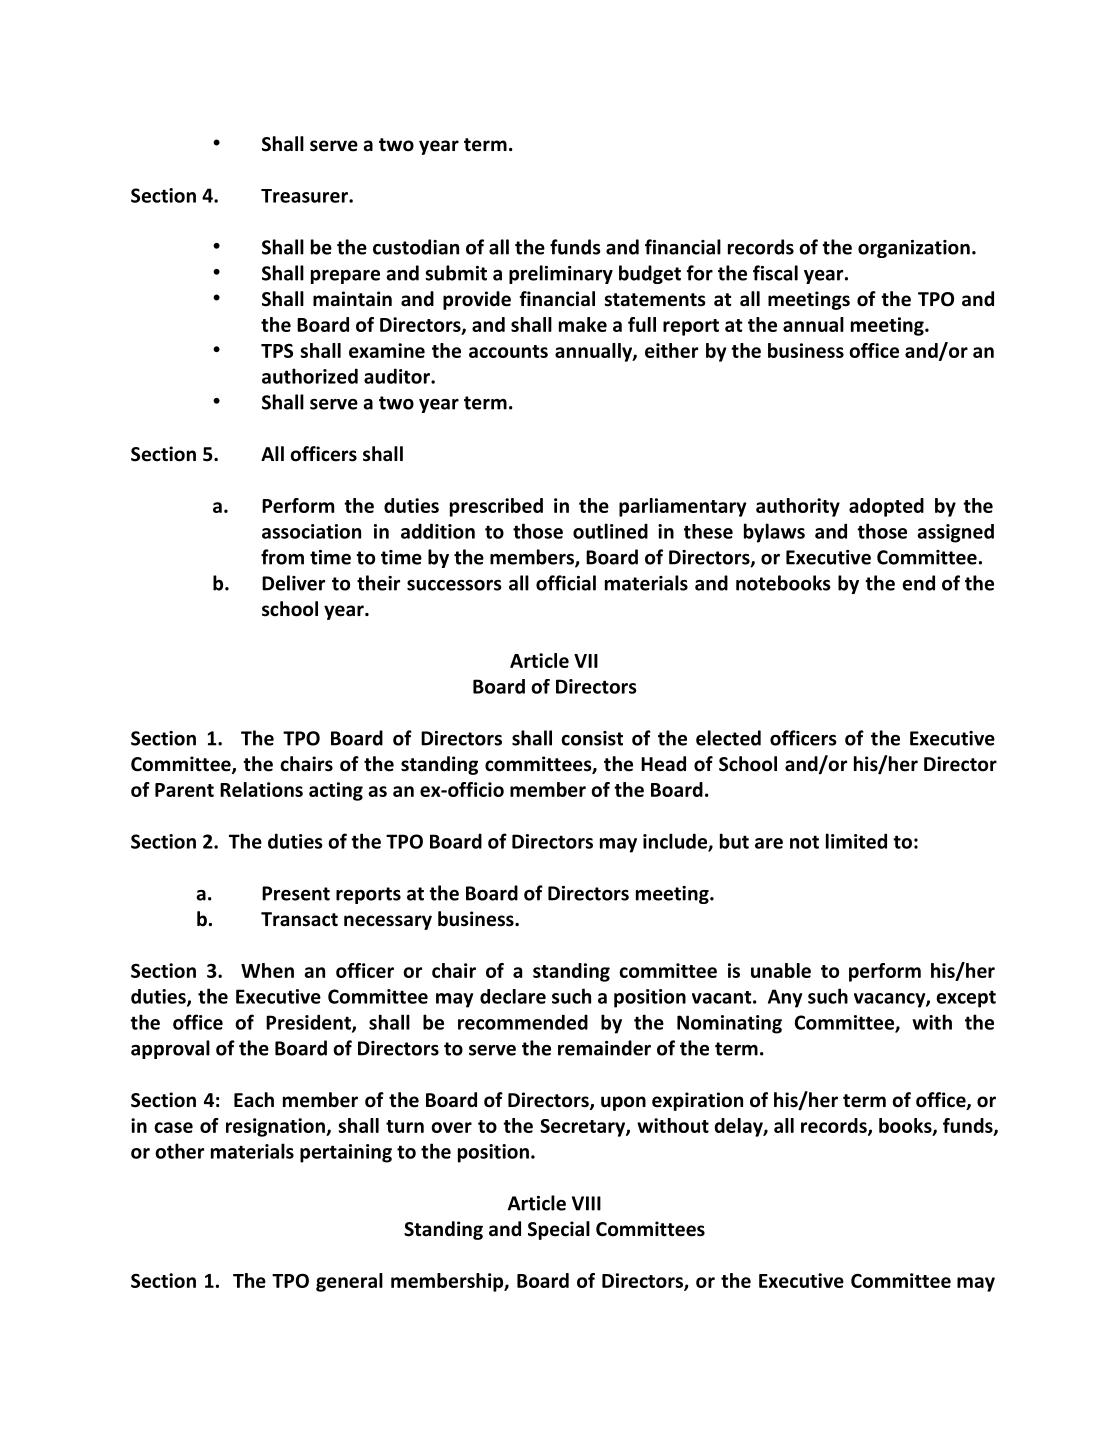 The width and height of the screenshot is (1110, 1436). What do you see at coordinates (305, 196) in the screenshot?
I see `Treasurer` at bounding box center [305, 196].
